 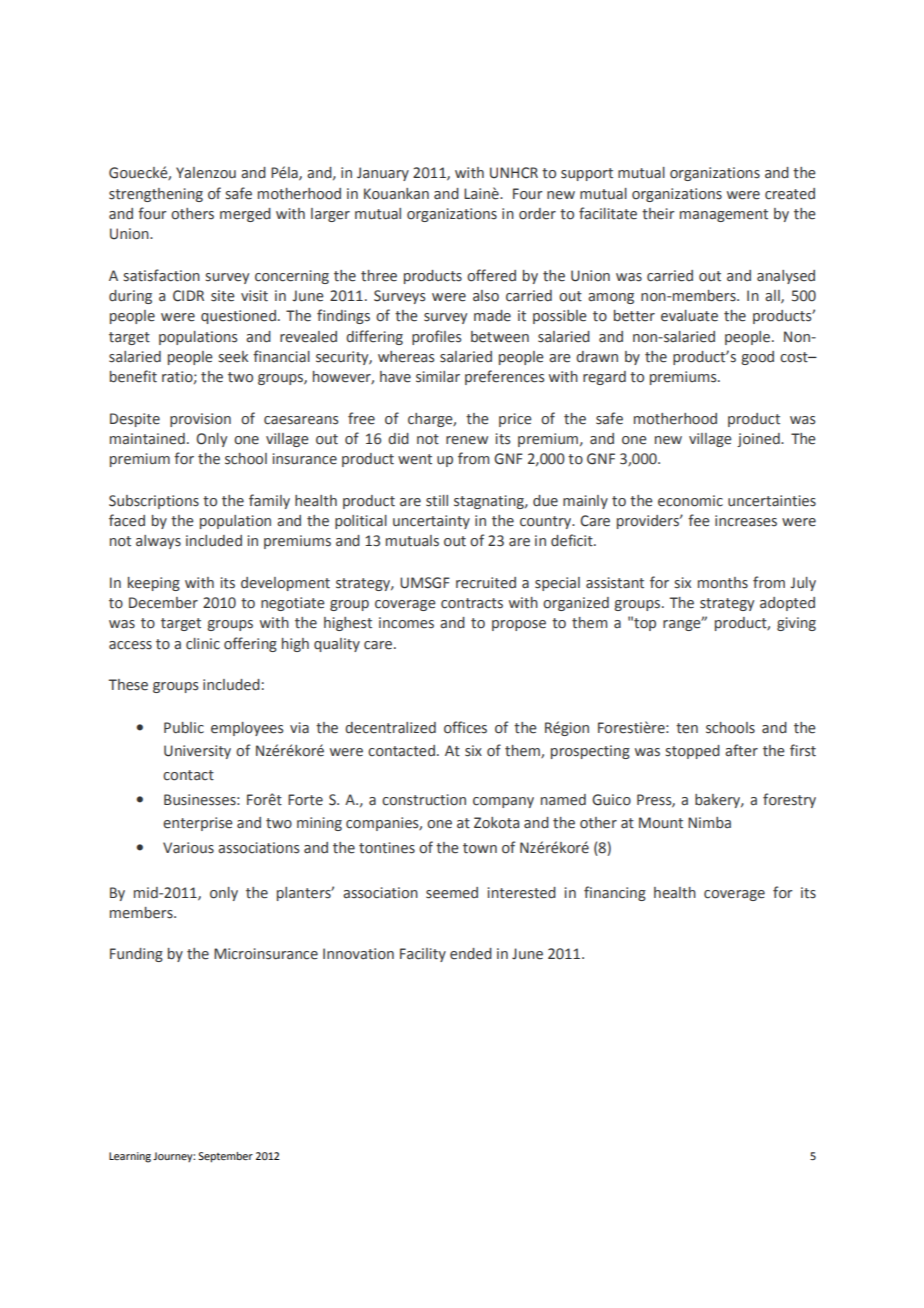 What do you see at coordinates (514, 173) in the document?
I see `UNHCR` at bounding box center [514, 173].
